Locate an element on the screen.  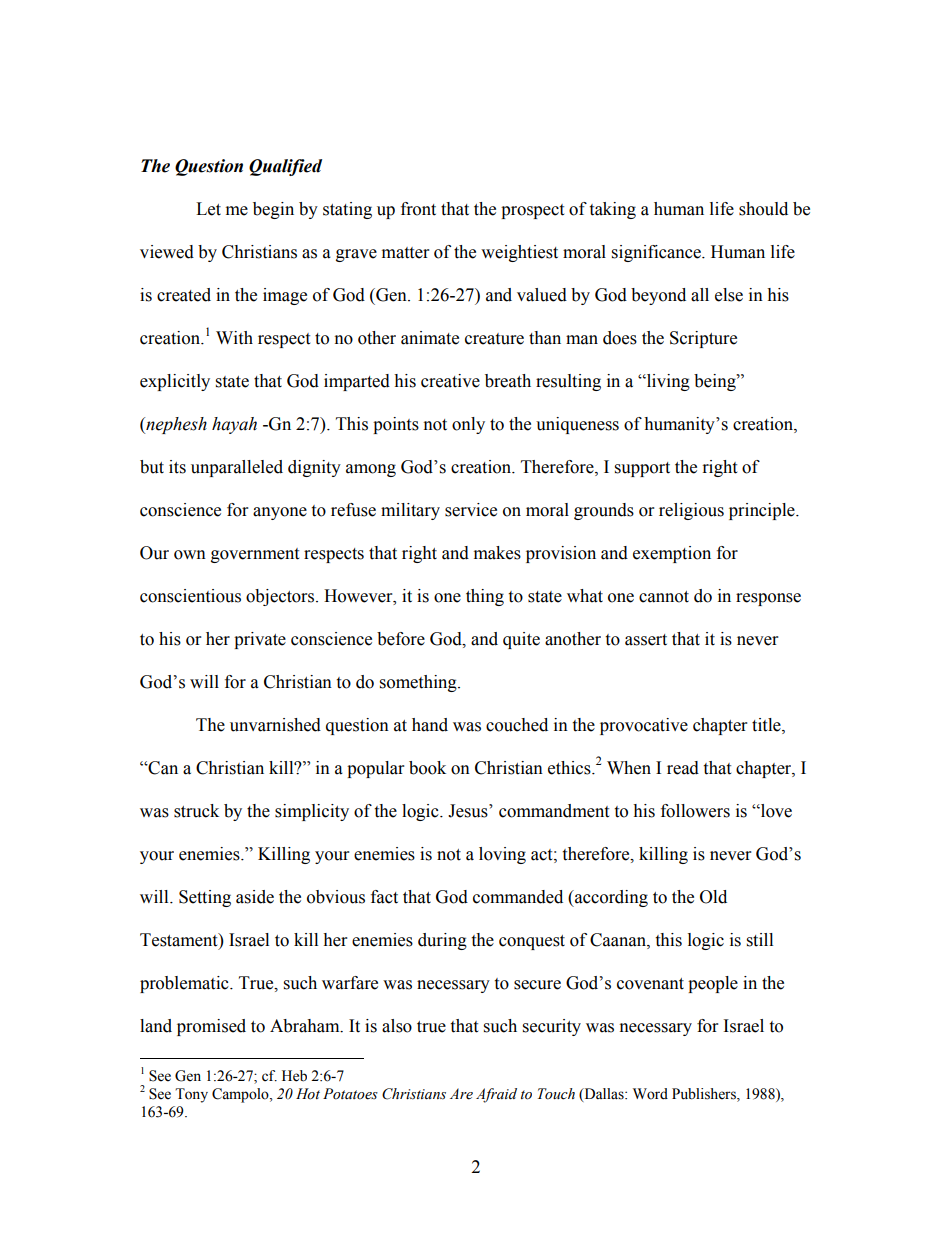
quite is located at coordinates (521, 640).
